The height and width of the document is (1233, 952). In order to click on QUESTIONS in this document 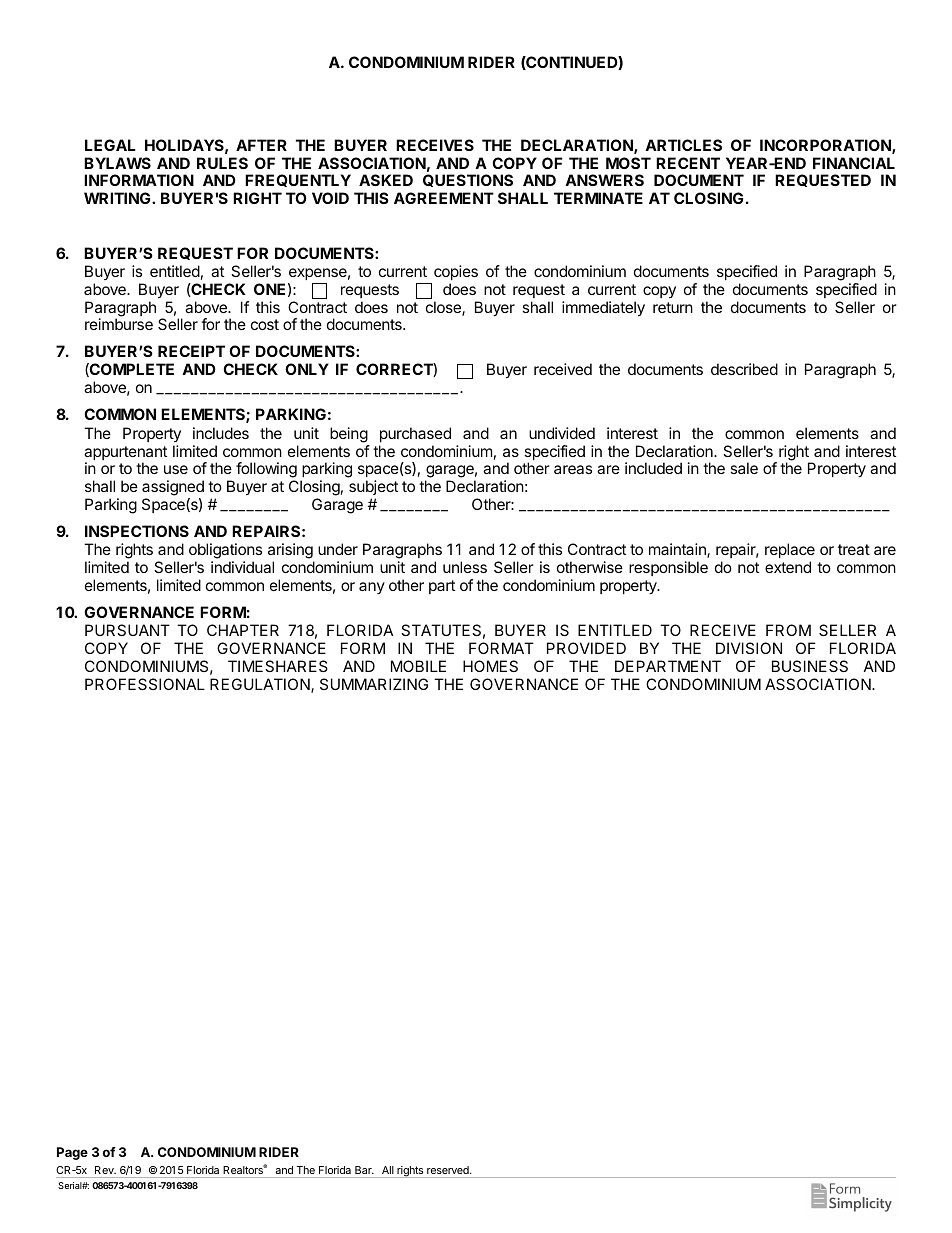, I will do `click(468, 180)`.
